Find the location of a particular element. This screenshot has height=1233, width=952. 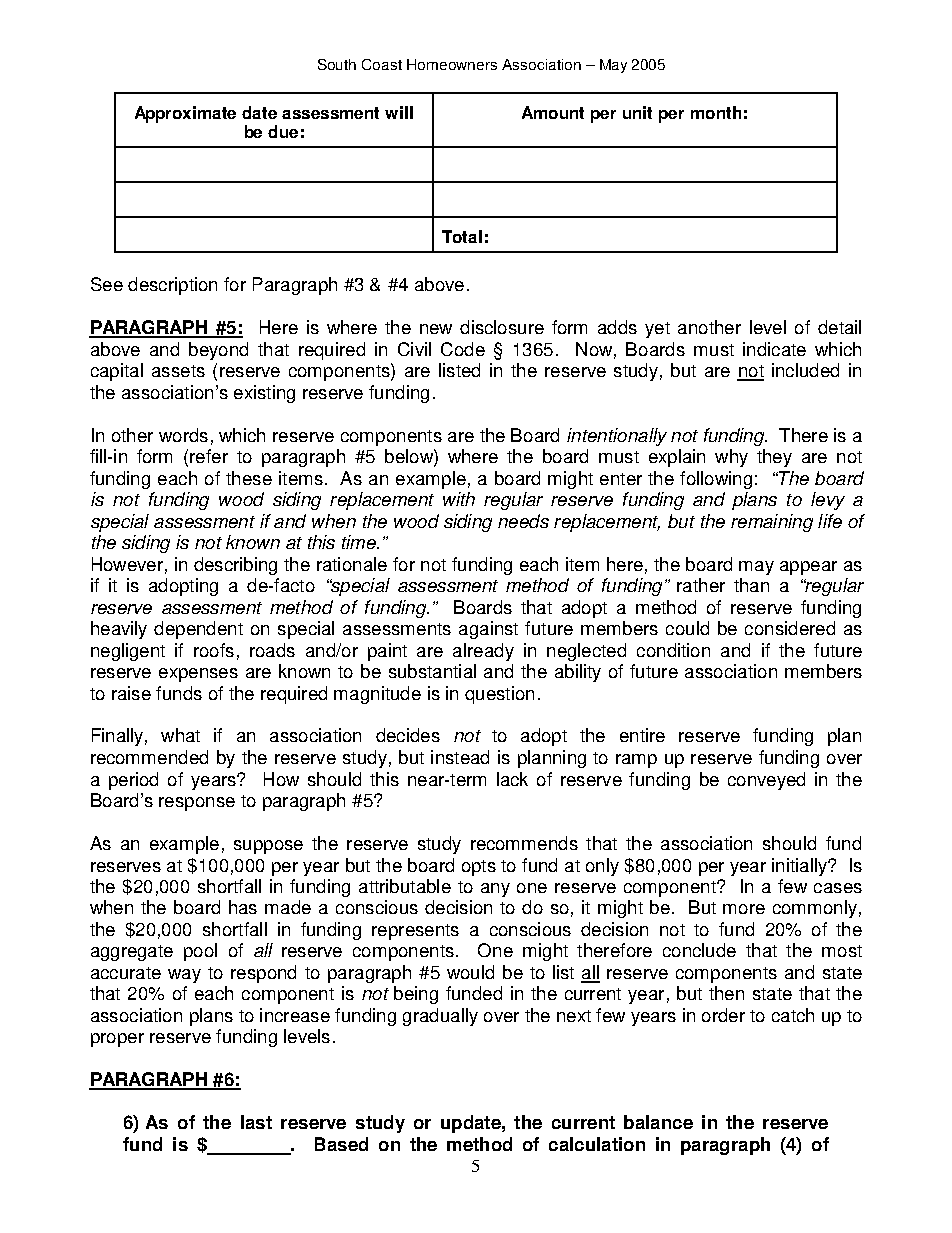

conveyed is located at coordinates (766, 781).
